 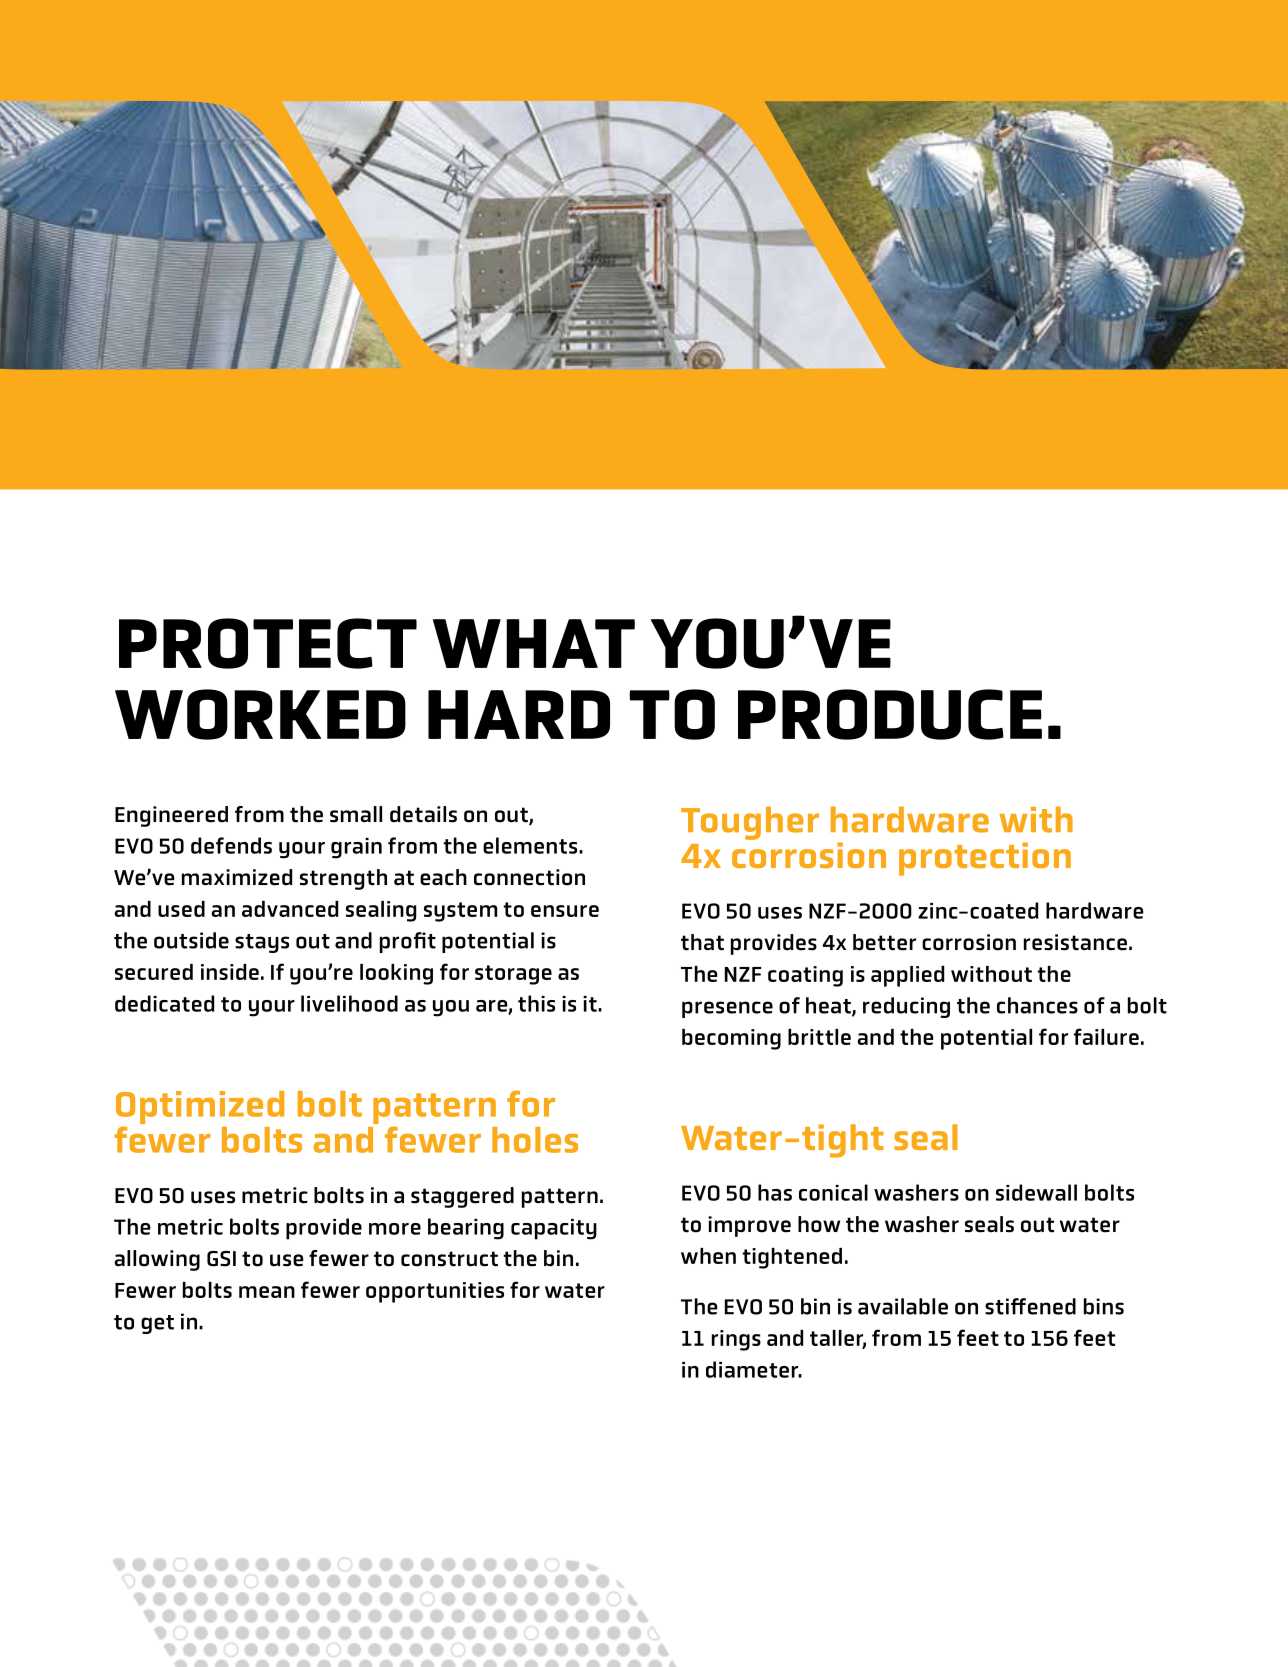 I want to click on Optimized, so click(x=200, y=1109).
